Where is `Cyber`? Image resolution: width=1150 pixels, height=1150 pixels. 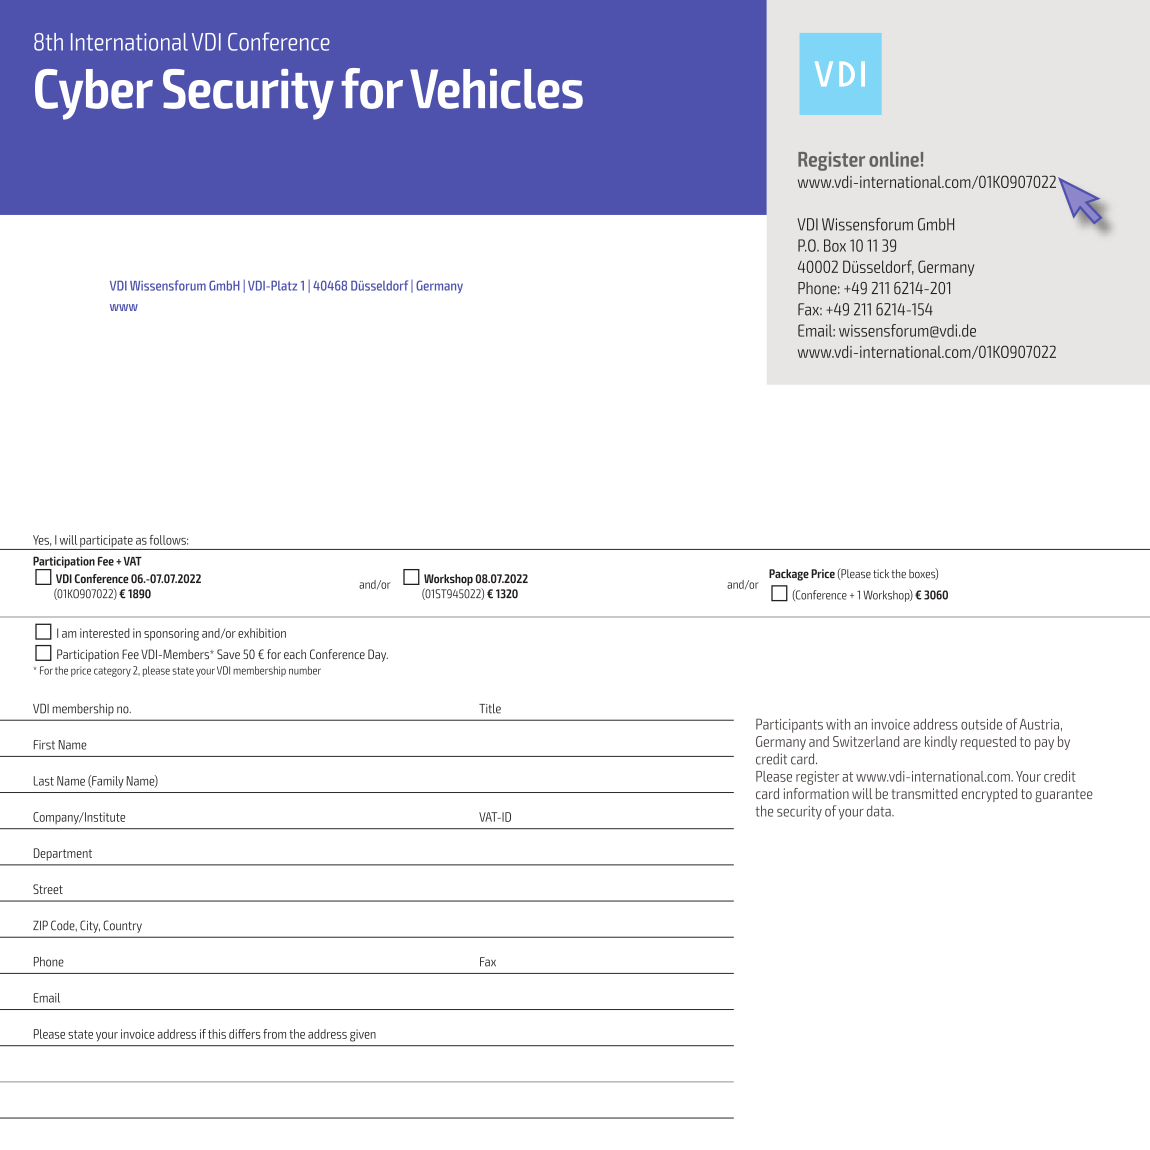 Cyber is located at coordinates (94, 94).
